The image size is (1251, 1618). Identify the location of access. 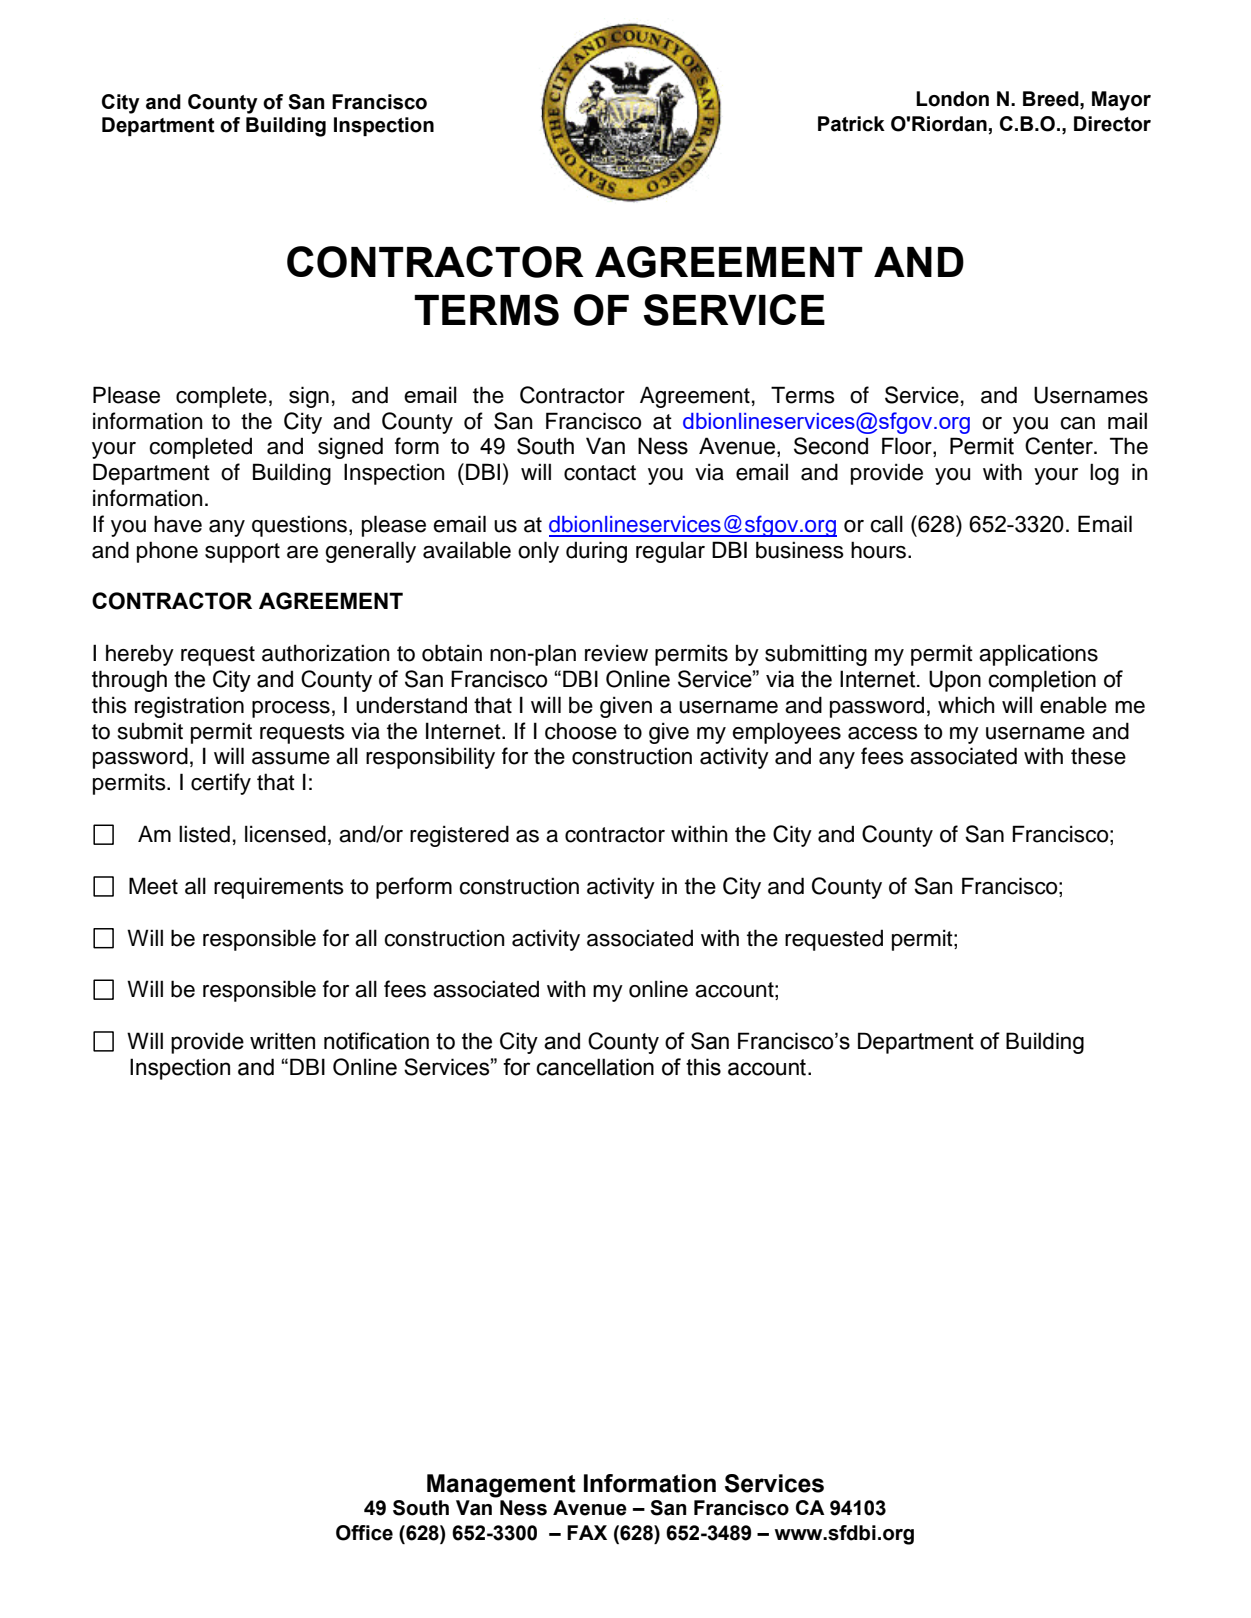
(883, 733).
